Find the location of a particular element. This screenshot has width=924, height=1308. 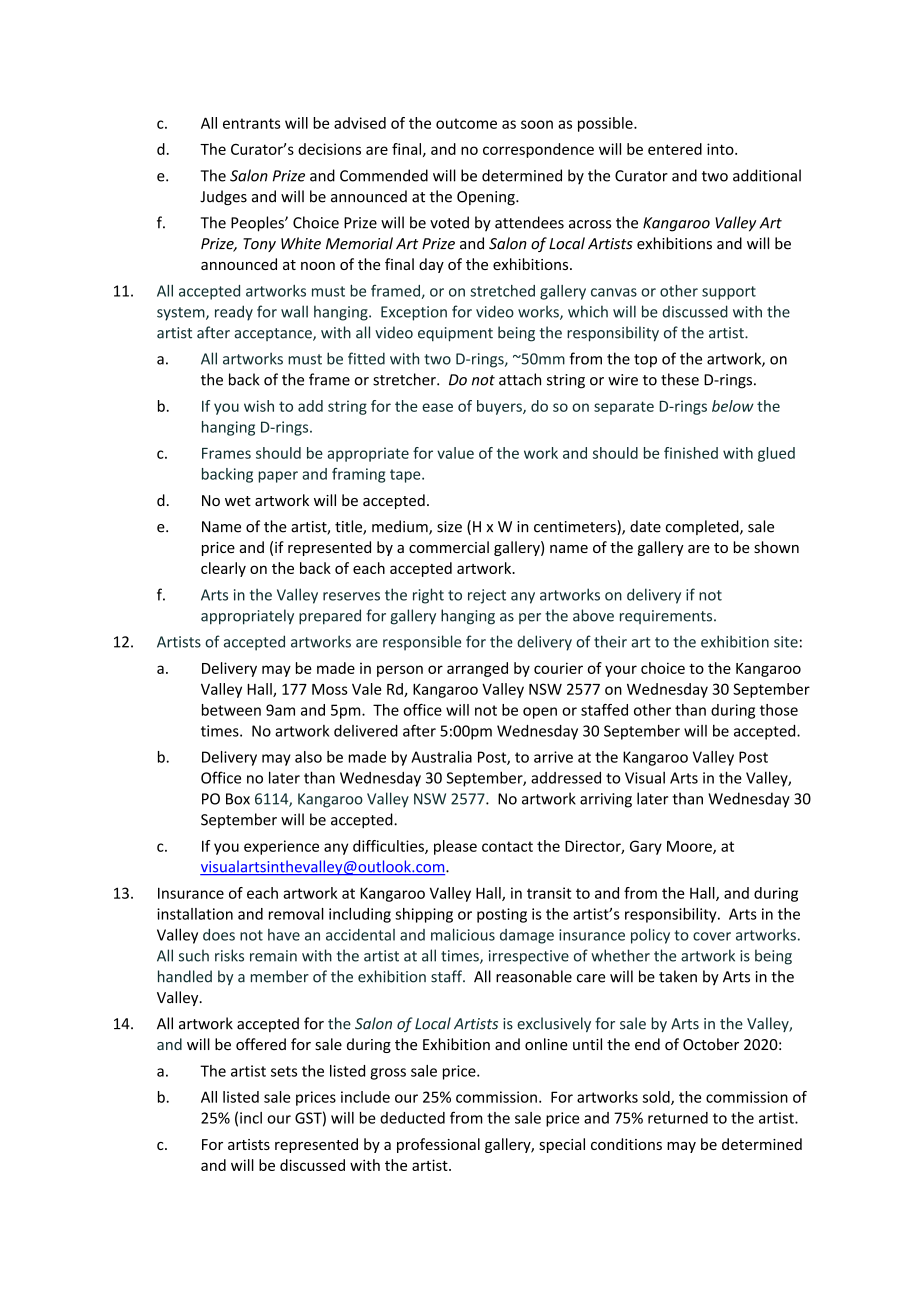

sets is located at coordinates (284, 1071).
